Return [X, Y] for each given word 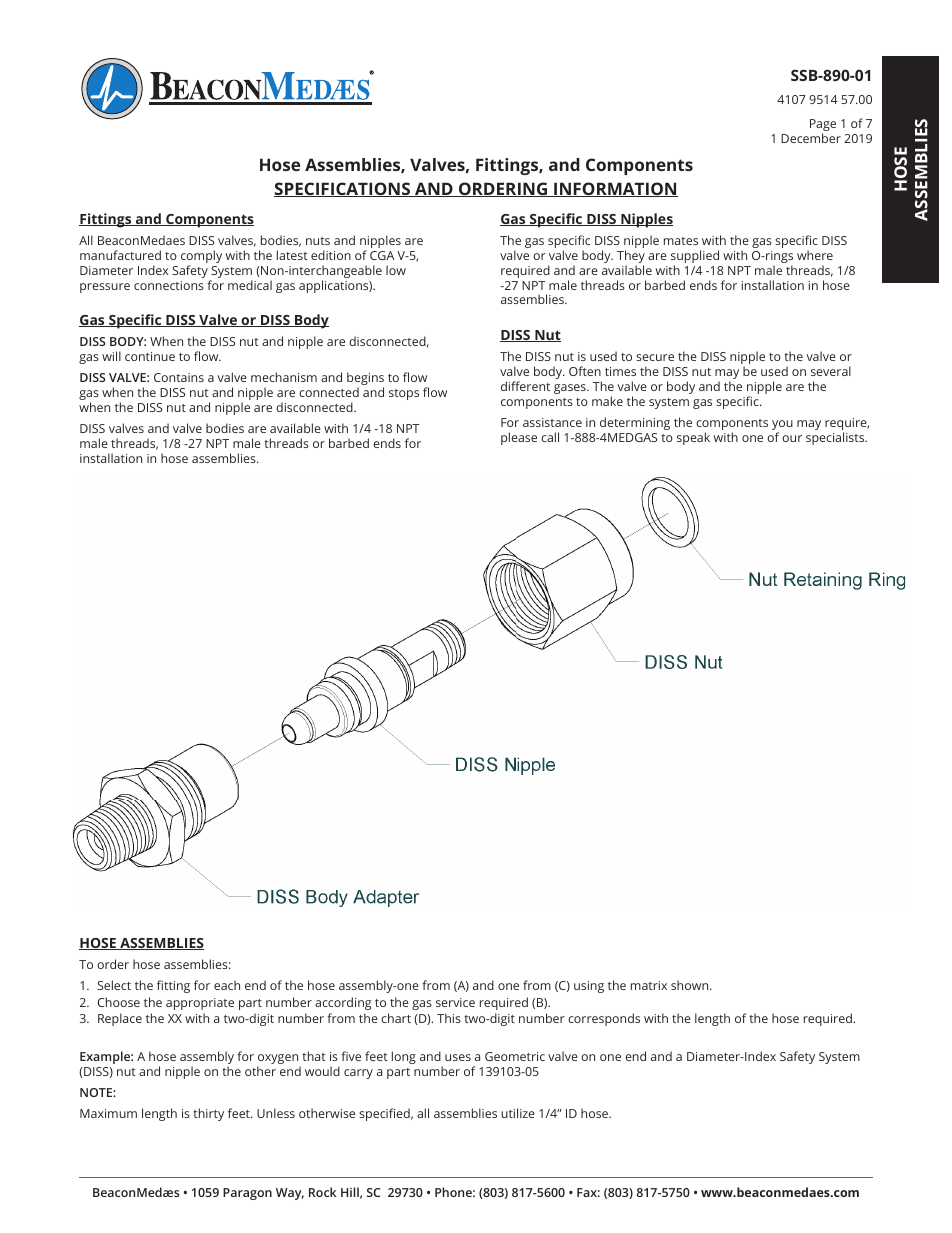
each [227, 985]
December [811, 138]
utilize [518, 1113]
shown [691, 985]
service [455, 1002]
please [519, 438]
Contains [179, 377]
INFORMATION [615, 189]
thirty [208, 1114]
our [792, 438]
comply [201, 258]
